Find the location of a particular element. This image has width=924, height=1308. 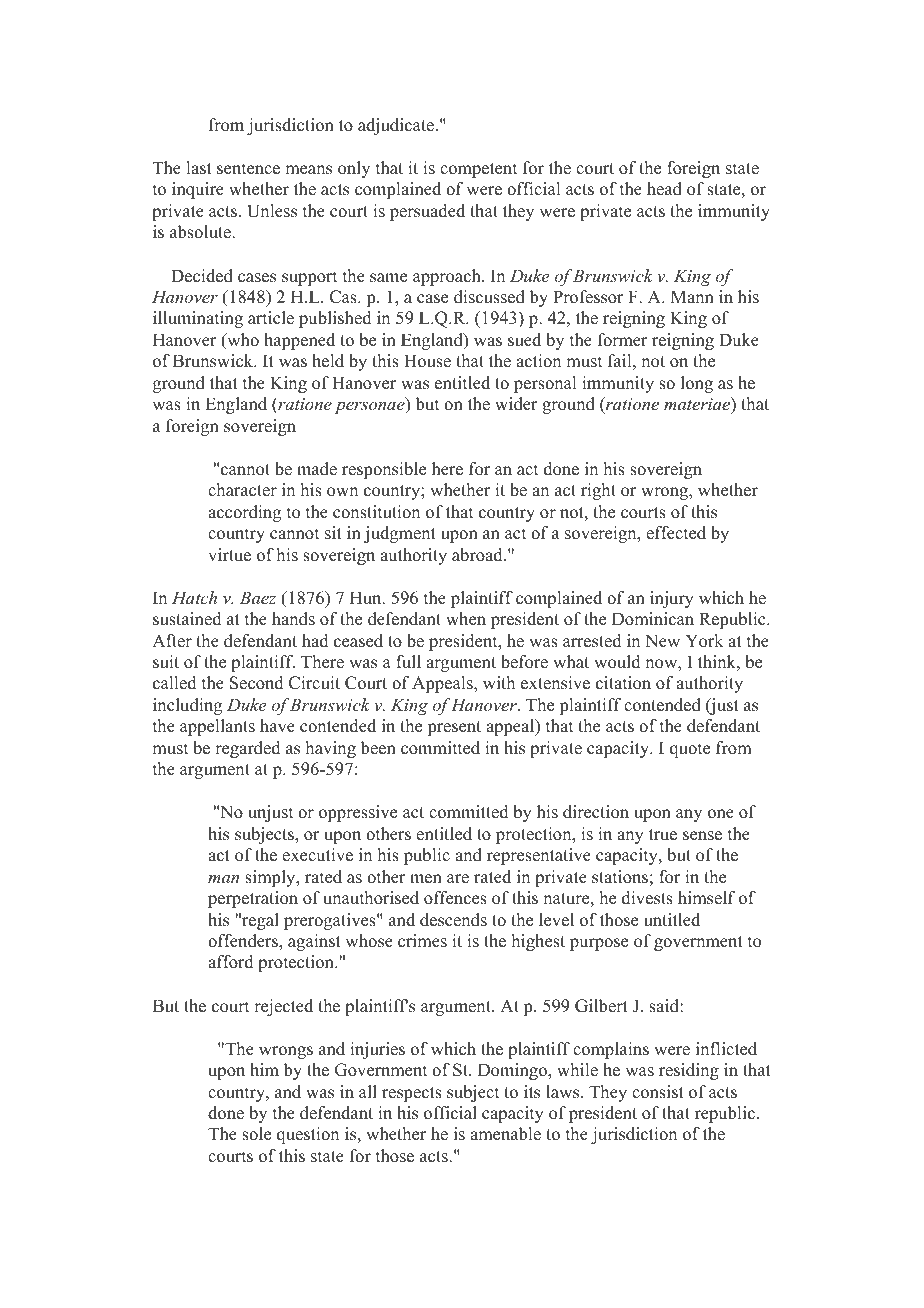

House is located at coordinates (427, 361).
